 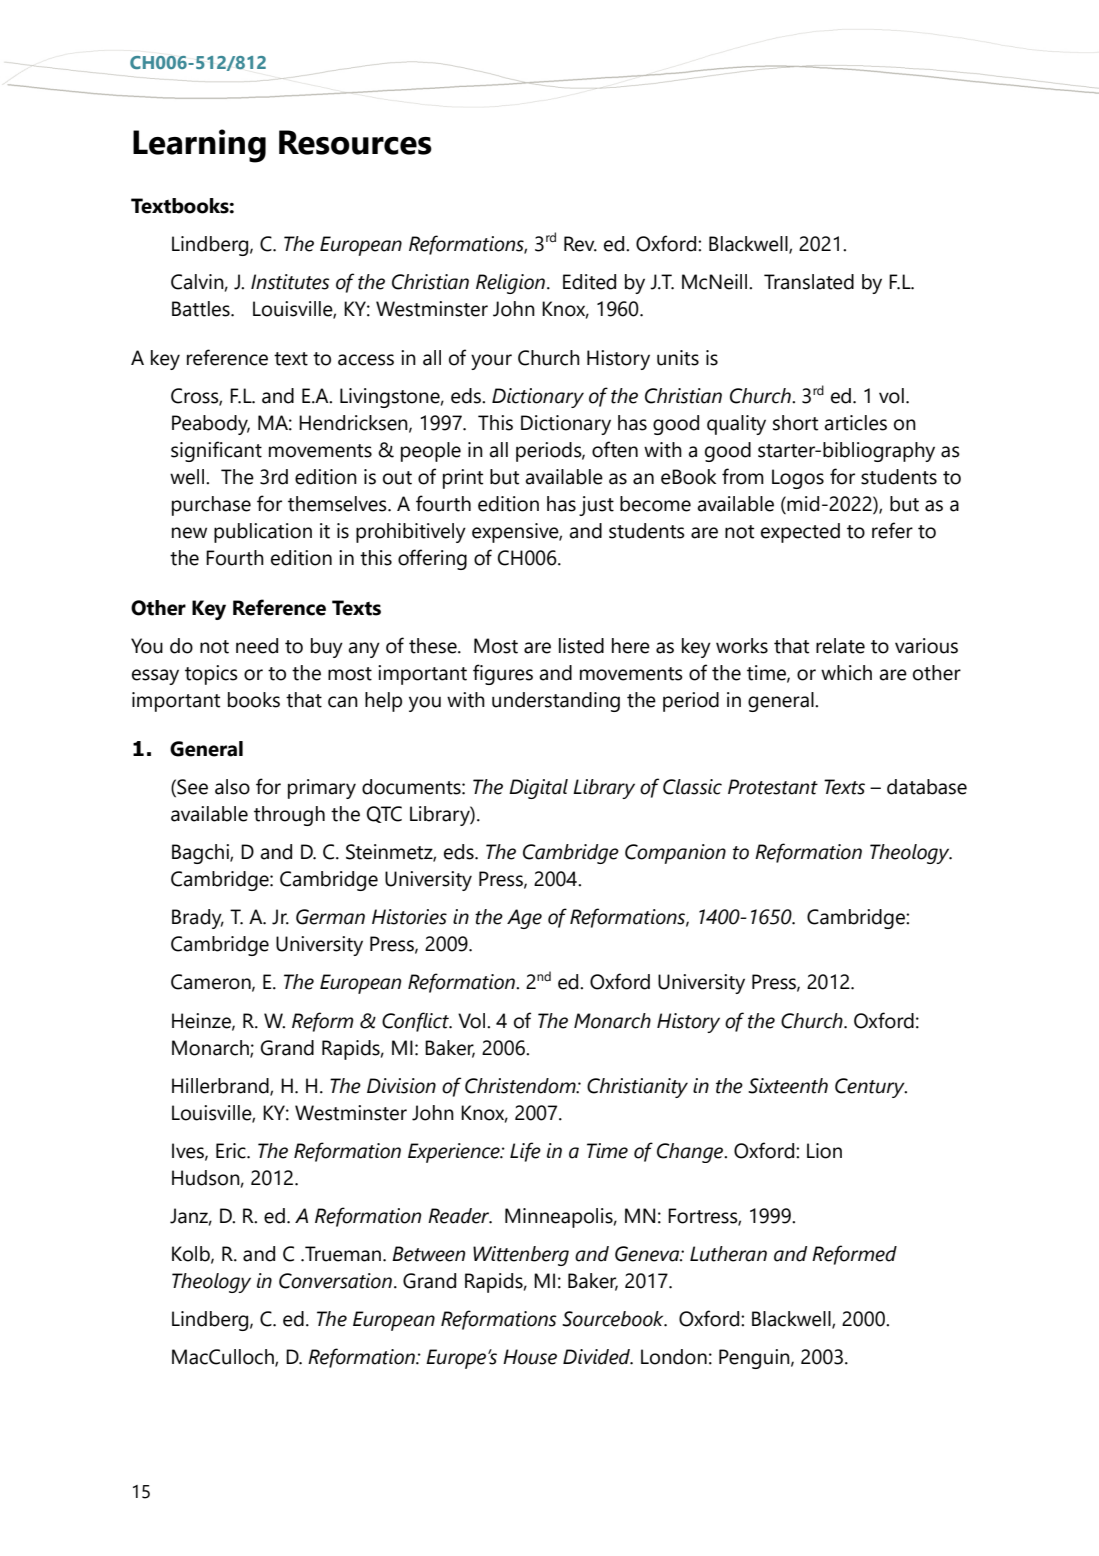 What do you see at coordinates (335, 1281) in the screenshot?
I see `Conversation` at bounding box center [335, 1281].
